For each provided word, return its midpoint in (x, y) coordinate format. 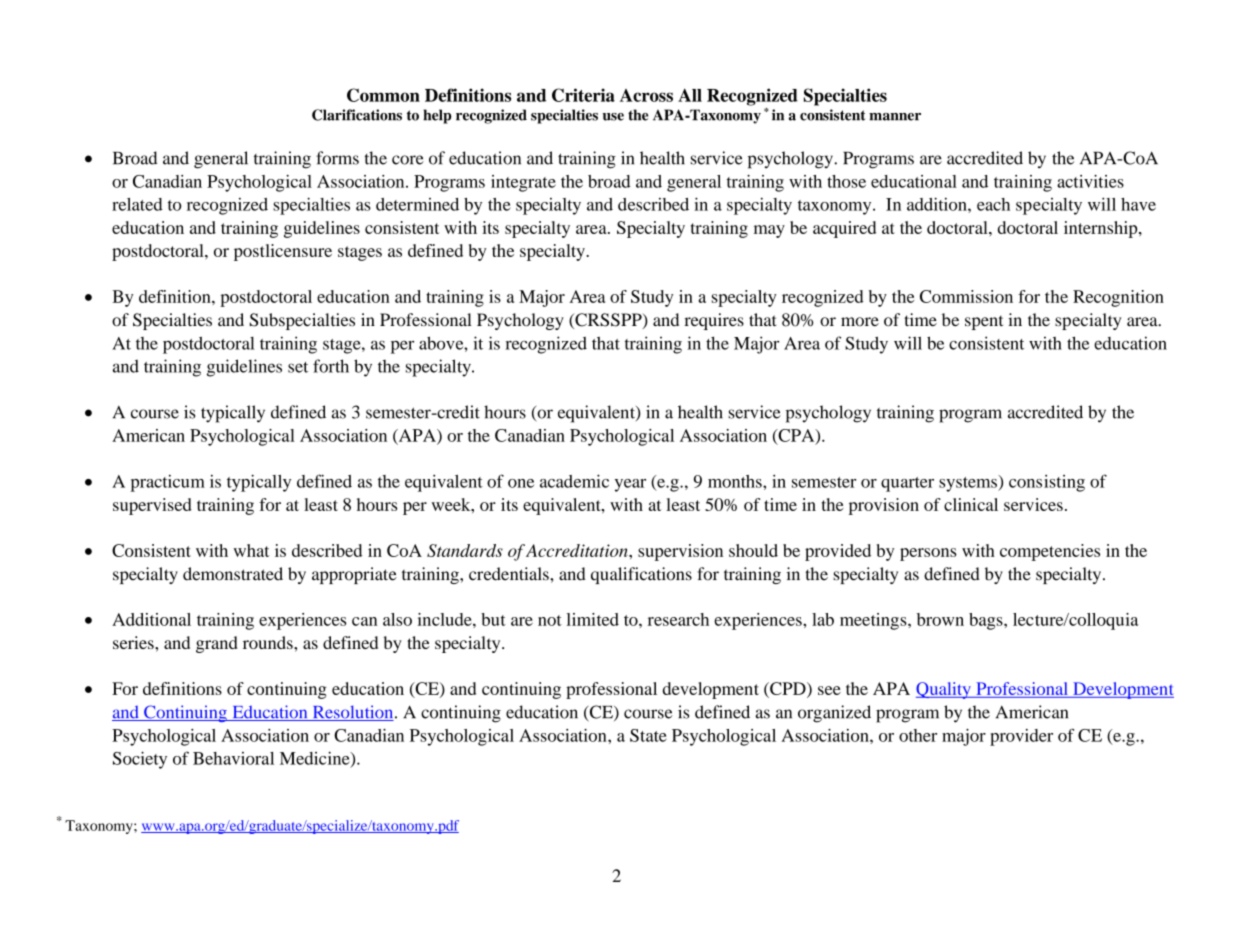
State (648, 735)
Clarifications (357, 115)
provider (1021, 737)
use (613, 117)
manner (895, 117)
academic (574, 481)
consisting (1047, 483)
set (298, 367)
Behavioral (233, 758)
